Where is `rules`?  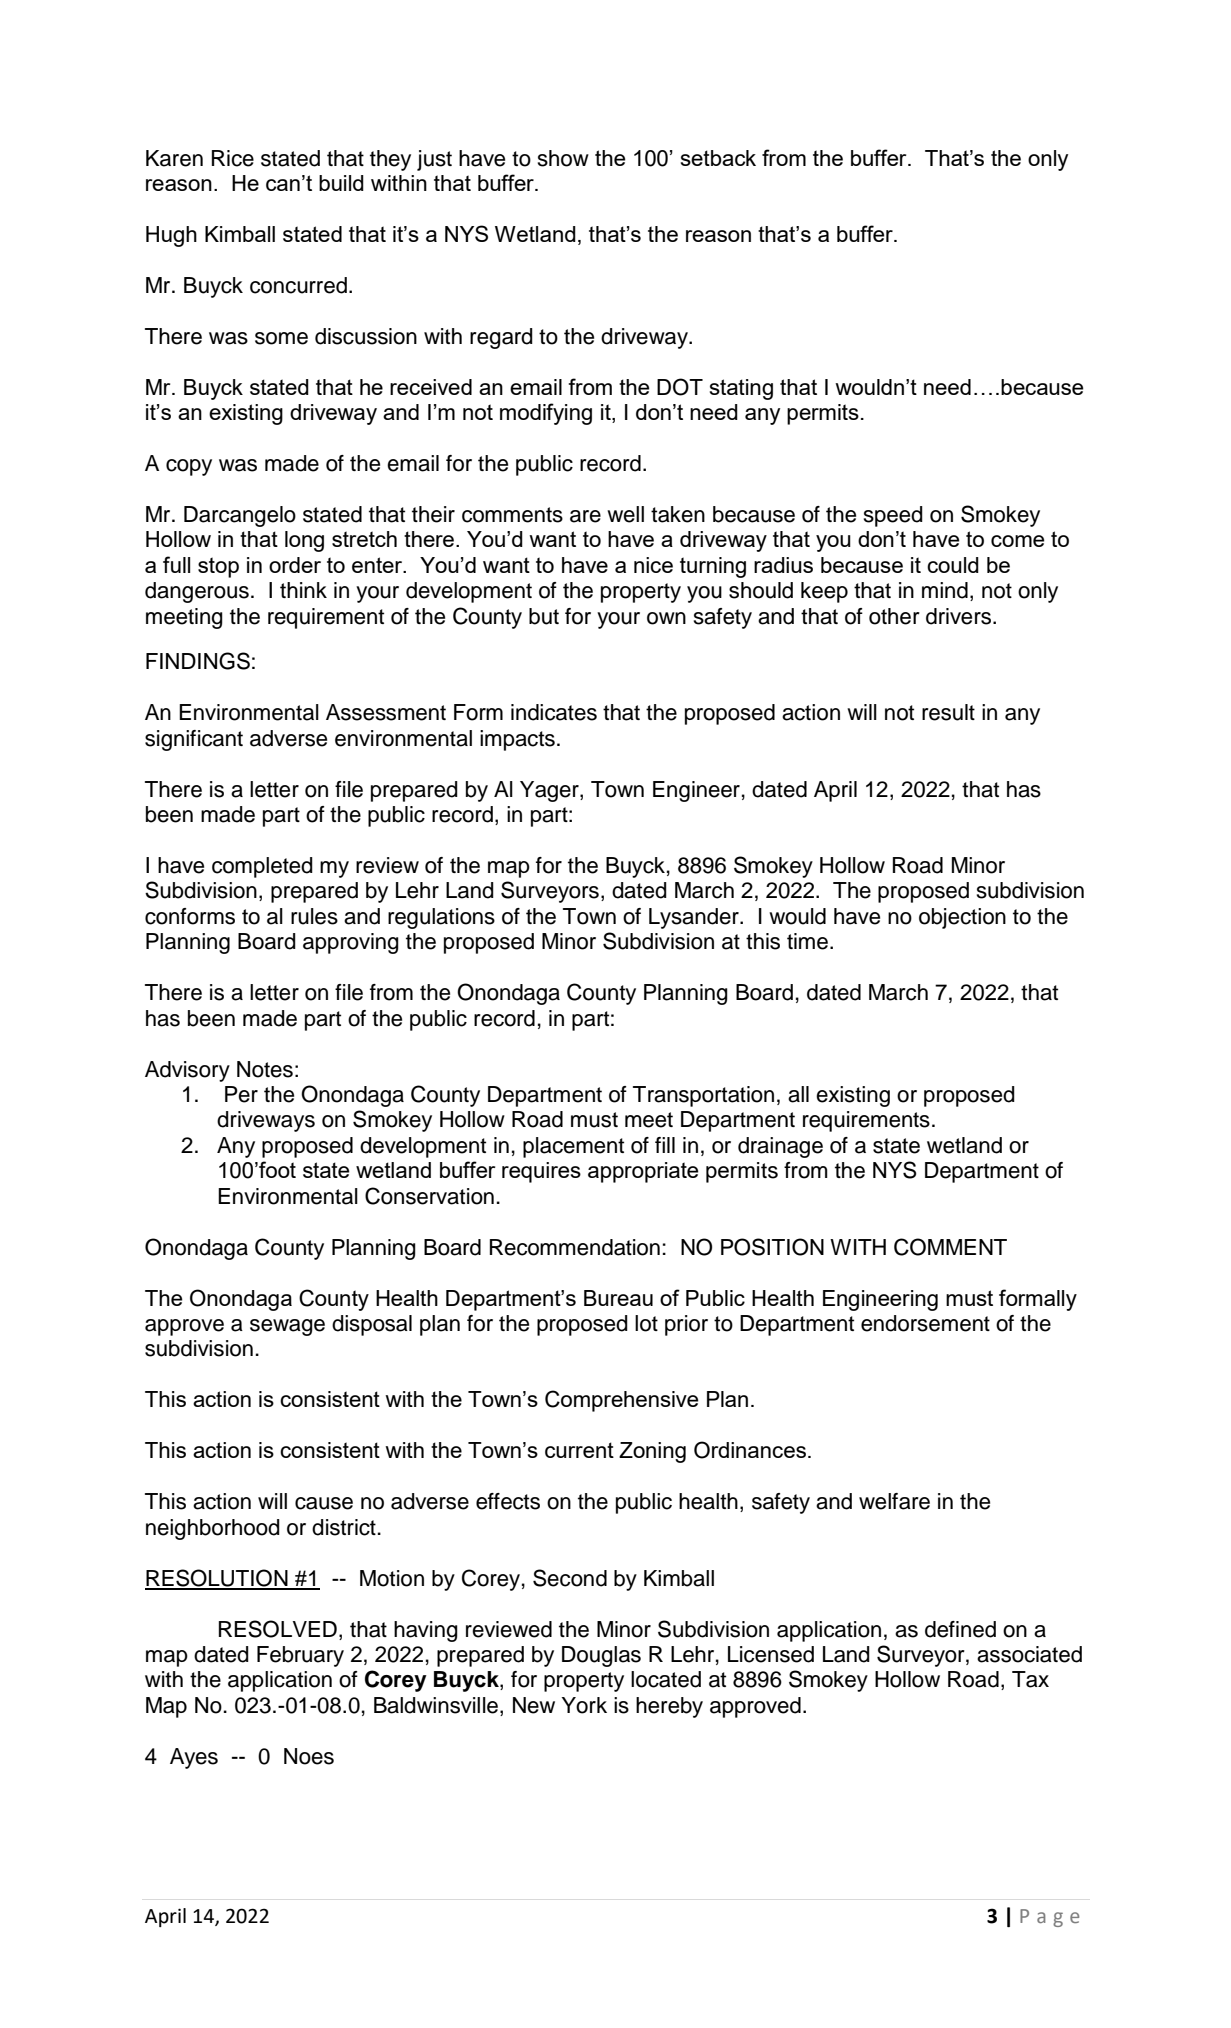 rules is located at coordinates (314, 916).
